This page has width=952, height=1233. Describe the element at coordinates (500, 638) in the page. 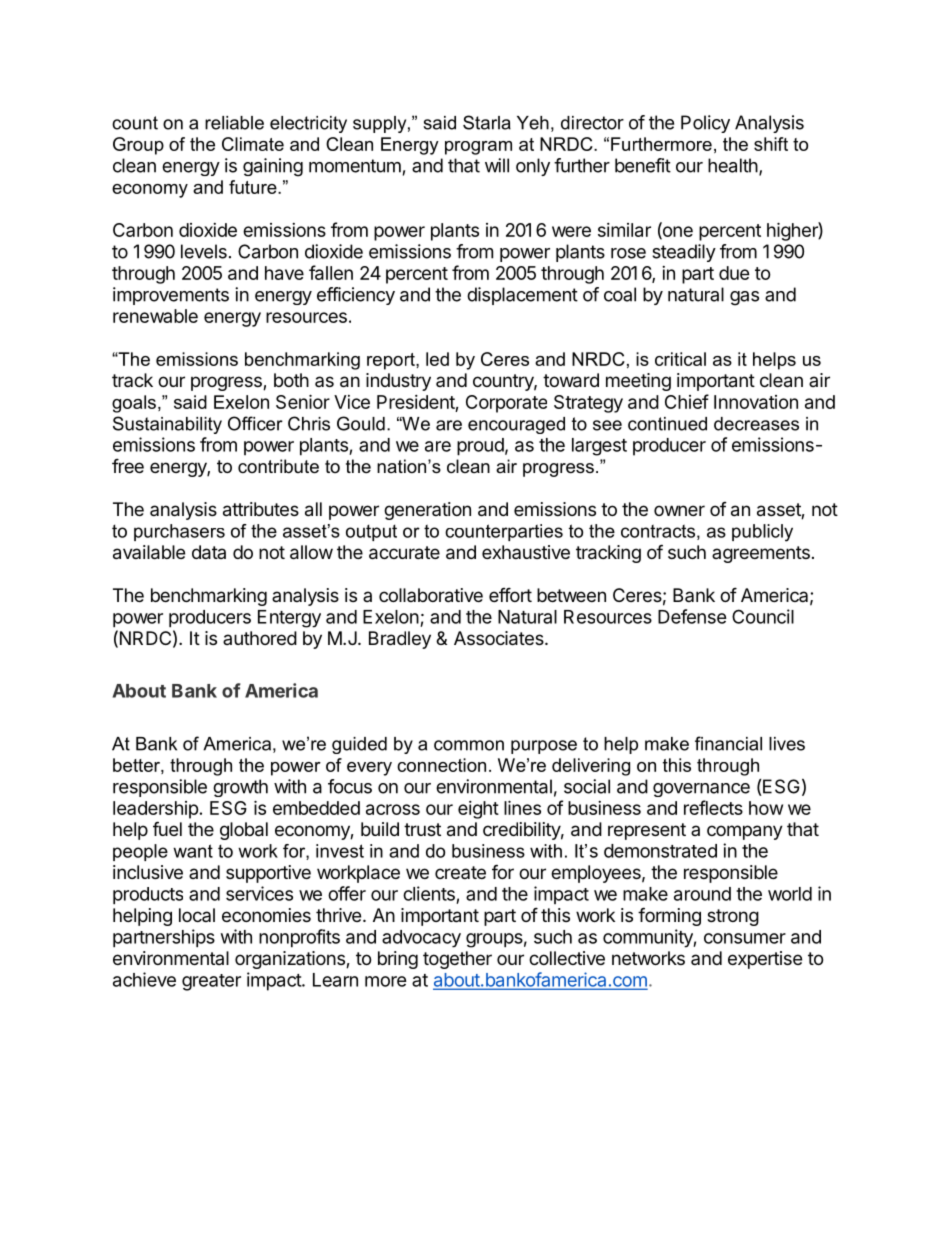

I see `Associates` at that location.
